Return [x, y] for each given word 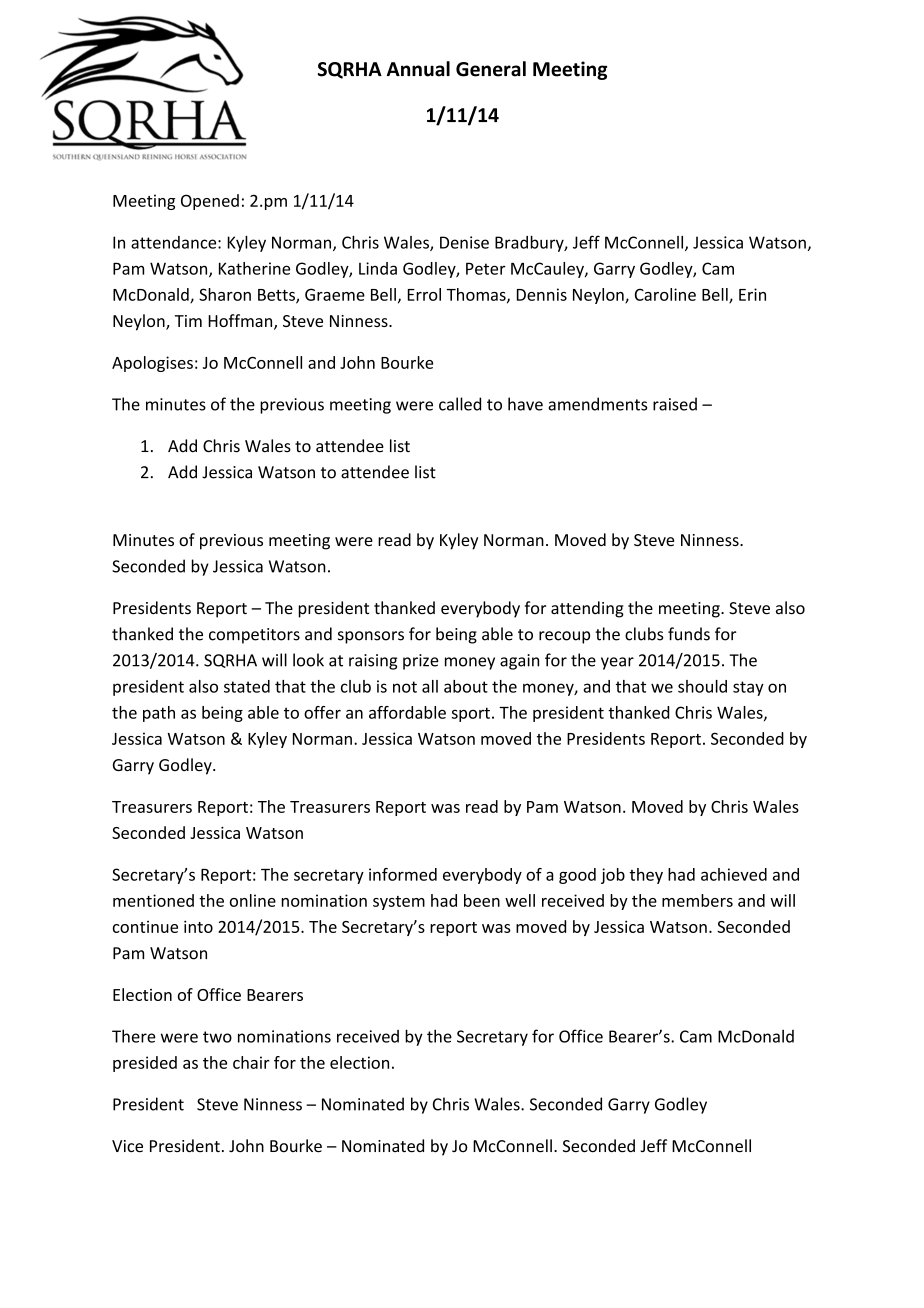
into [198, 926]
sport [471, 714]
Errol [424, 294]
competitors [254, 636]
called [460, 404]
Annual [418, 69]
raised [675, 404]
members [697, 900]
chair [251, 1062]
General [491, 69]
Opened [210, 202]
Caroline [665, 294]
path [159, 714]
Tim [188, 321]
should [702, 686]
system [399, 903]
